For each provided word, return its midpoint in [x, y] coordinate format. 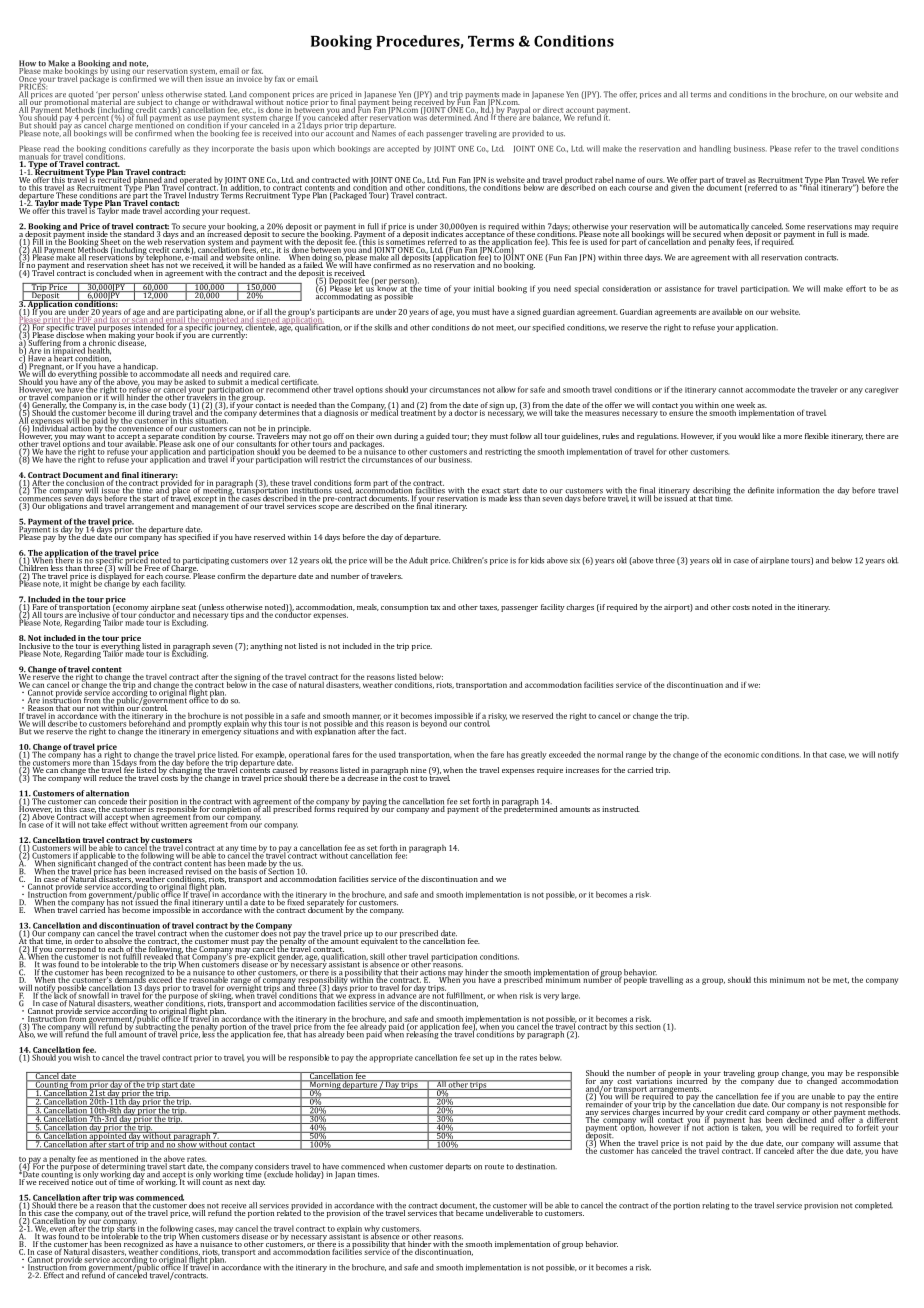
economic [741, 755]
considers [272, 1167]
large [570, 996]
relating [715, 1206]
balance [547, 116]
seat [189, 608]
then [195, 77]
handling [715, 149]
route [494, 1167]
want [96, 437]
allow [506, 389]
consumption [404, 608]
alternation [107, 794]
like [769, 436]
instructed [621, 809]
